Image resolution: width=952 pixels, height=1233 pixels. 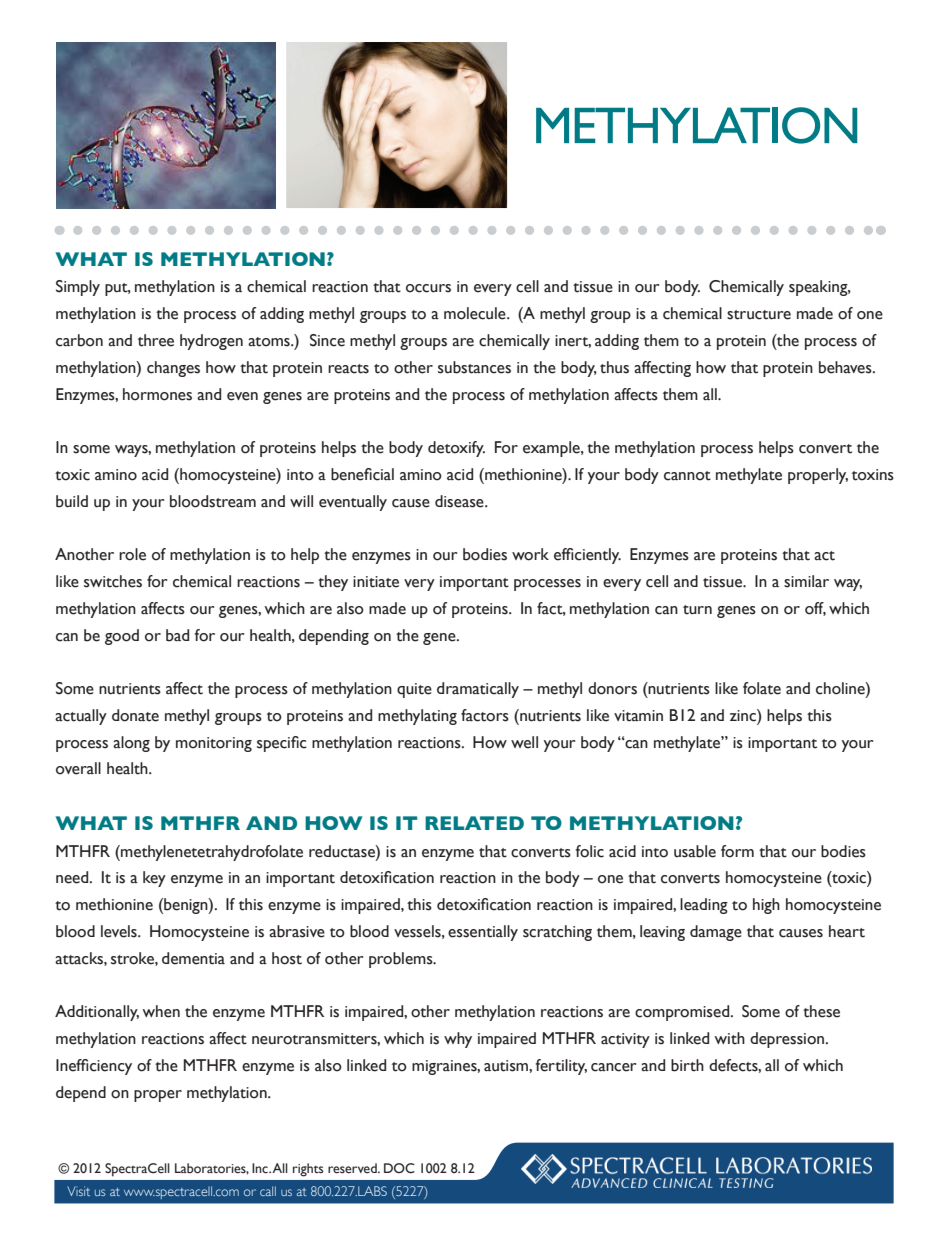 What do you see at coordinates (193, 958) in the document?
I see `dementia` at bounding box center [193, 958].
